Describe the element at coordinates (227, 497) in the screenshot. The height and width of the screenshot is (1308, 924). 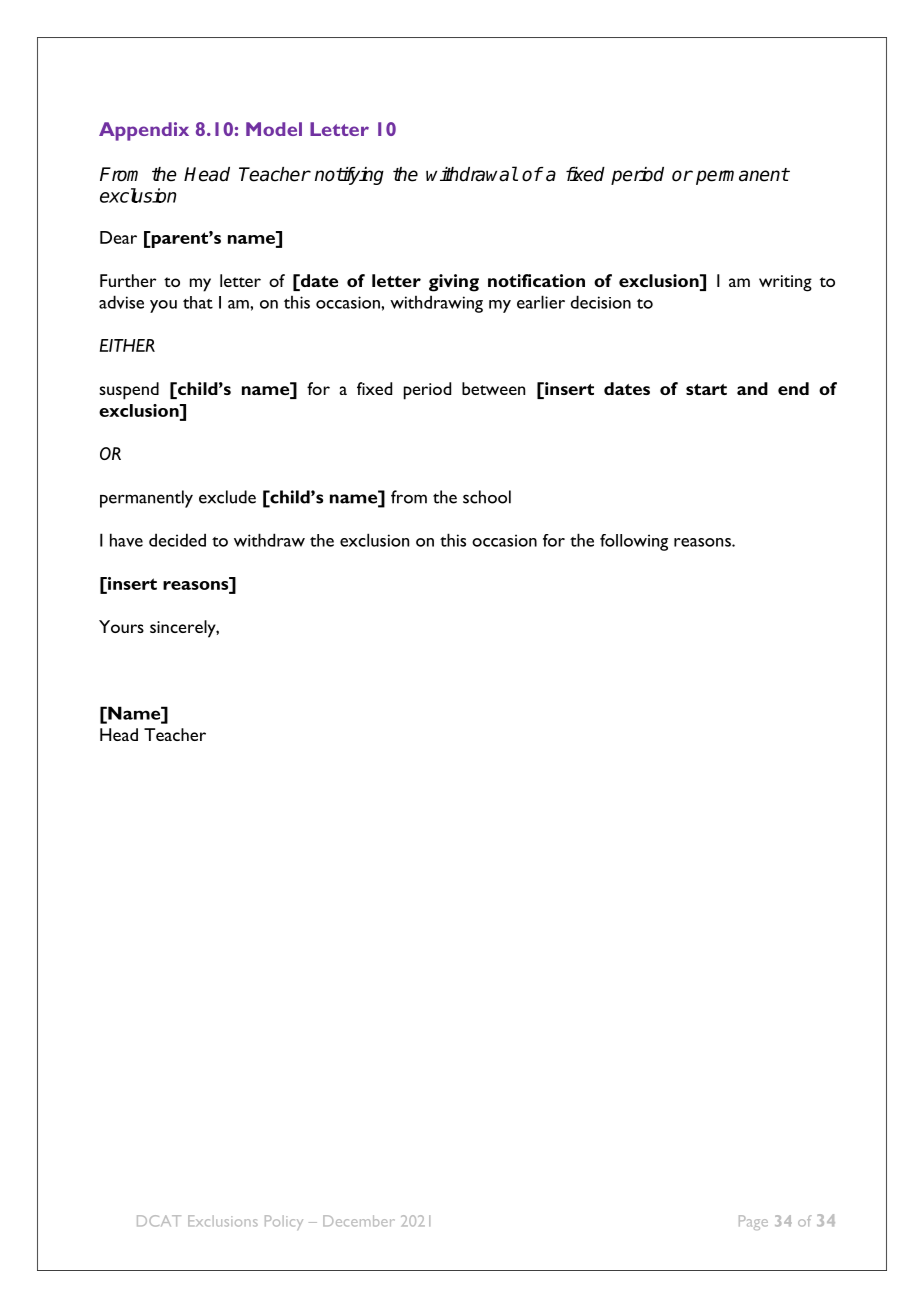
I see `exclude` at that location.
